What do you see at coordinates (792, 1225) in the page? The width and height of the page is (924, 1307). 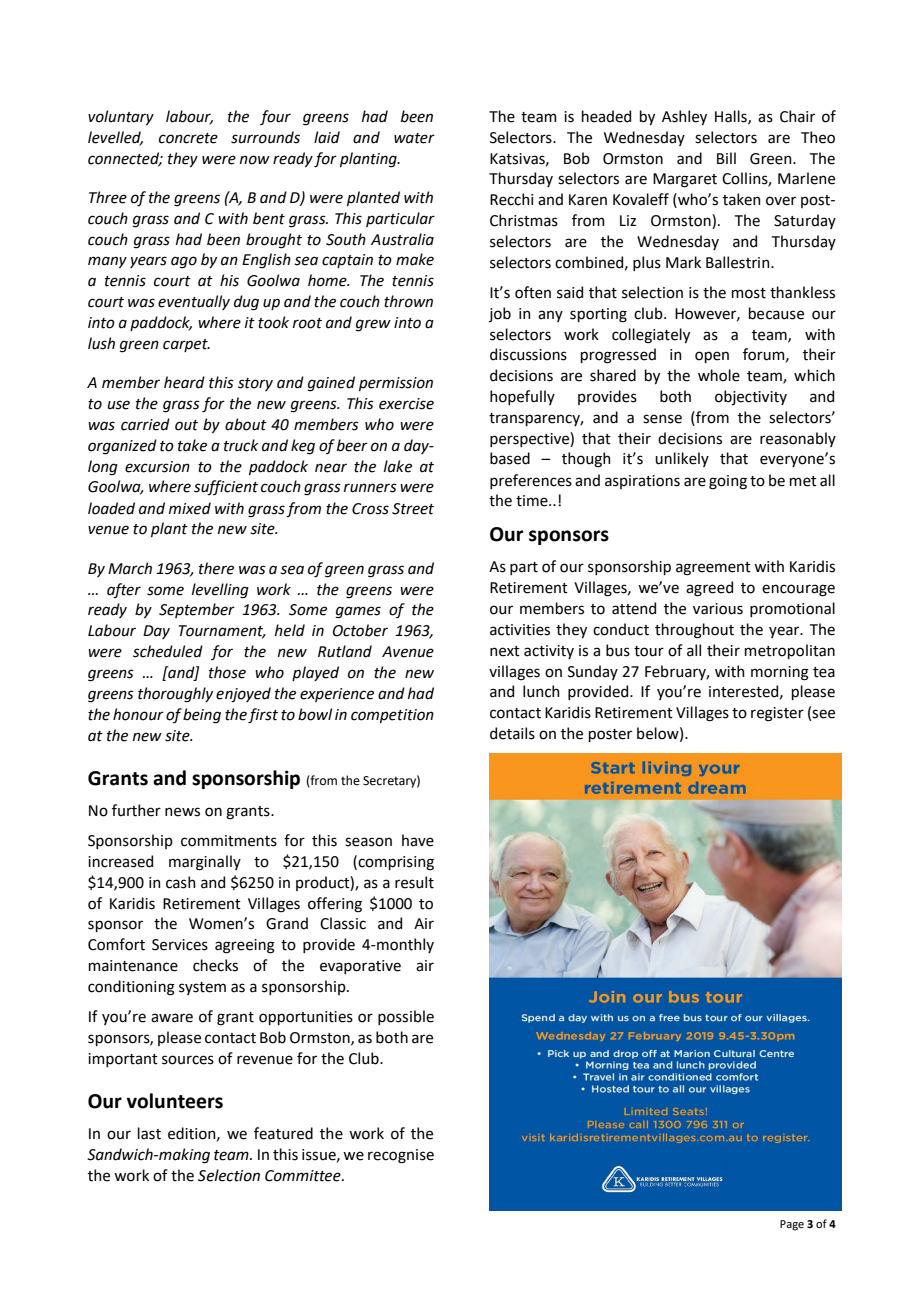 I see `Page` at bounding box center [792, 1225].
